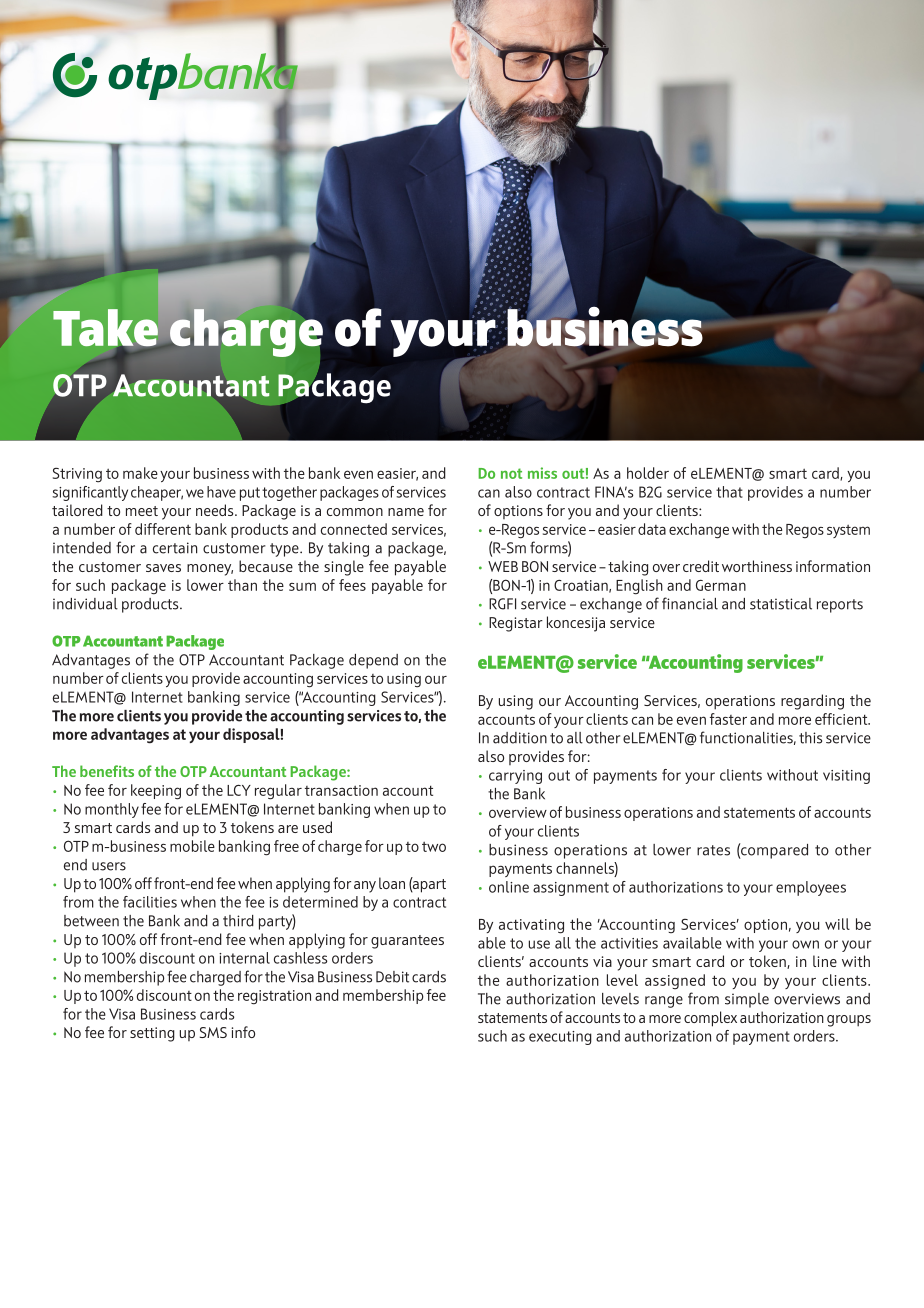  I want to click on not, so click(511, 473).
